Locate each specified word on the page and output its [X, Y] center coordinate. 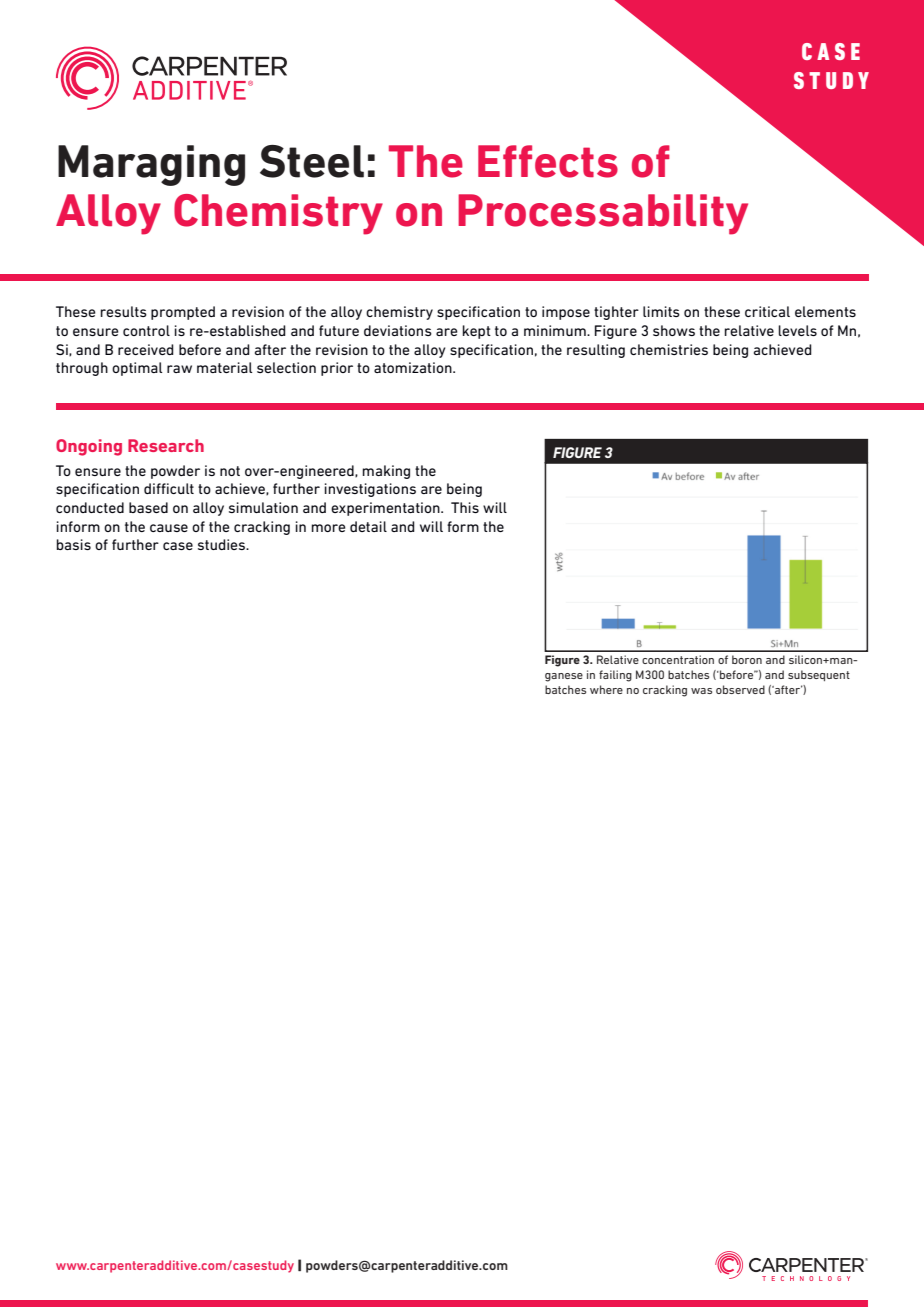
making [386, 472]
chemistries [669, 349]
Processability [603, 214]
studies [223, 544]
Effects [548, 161]
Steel [312, 161]
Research [166, 445]
